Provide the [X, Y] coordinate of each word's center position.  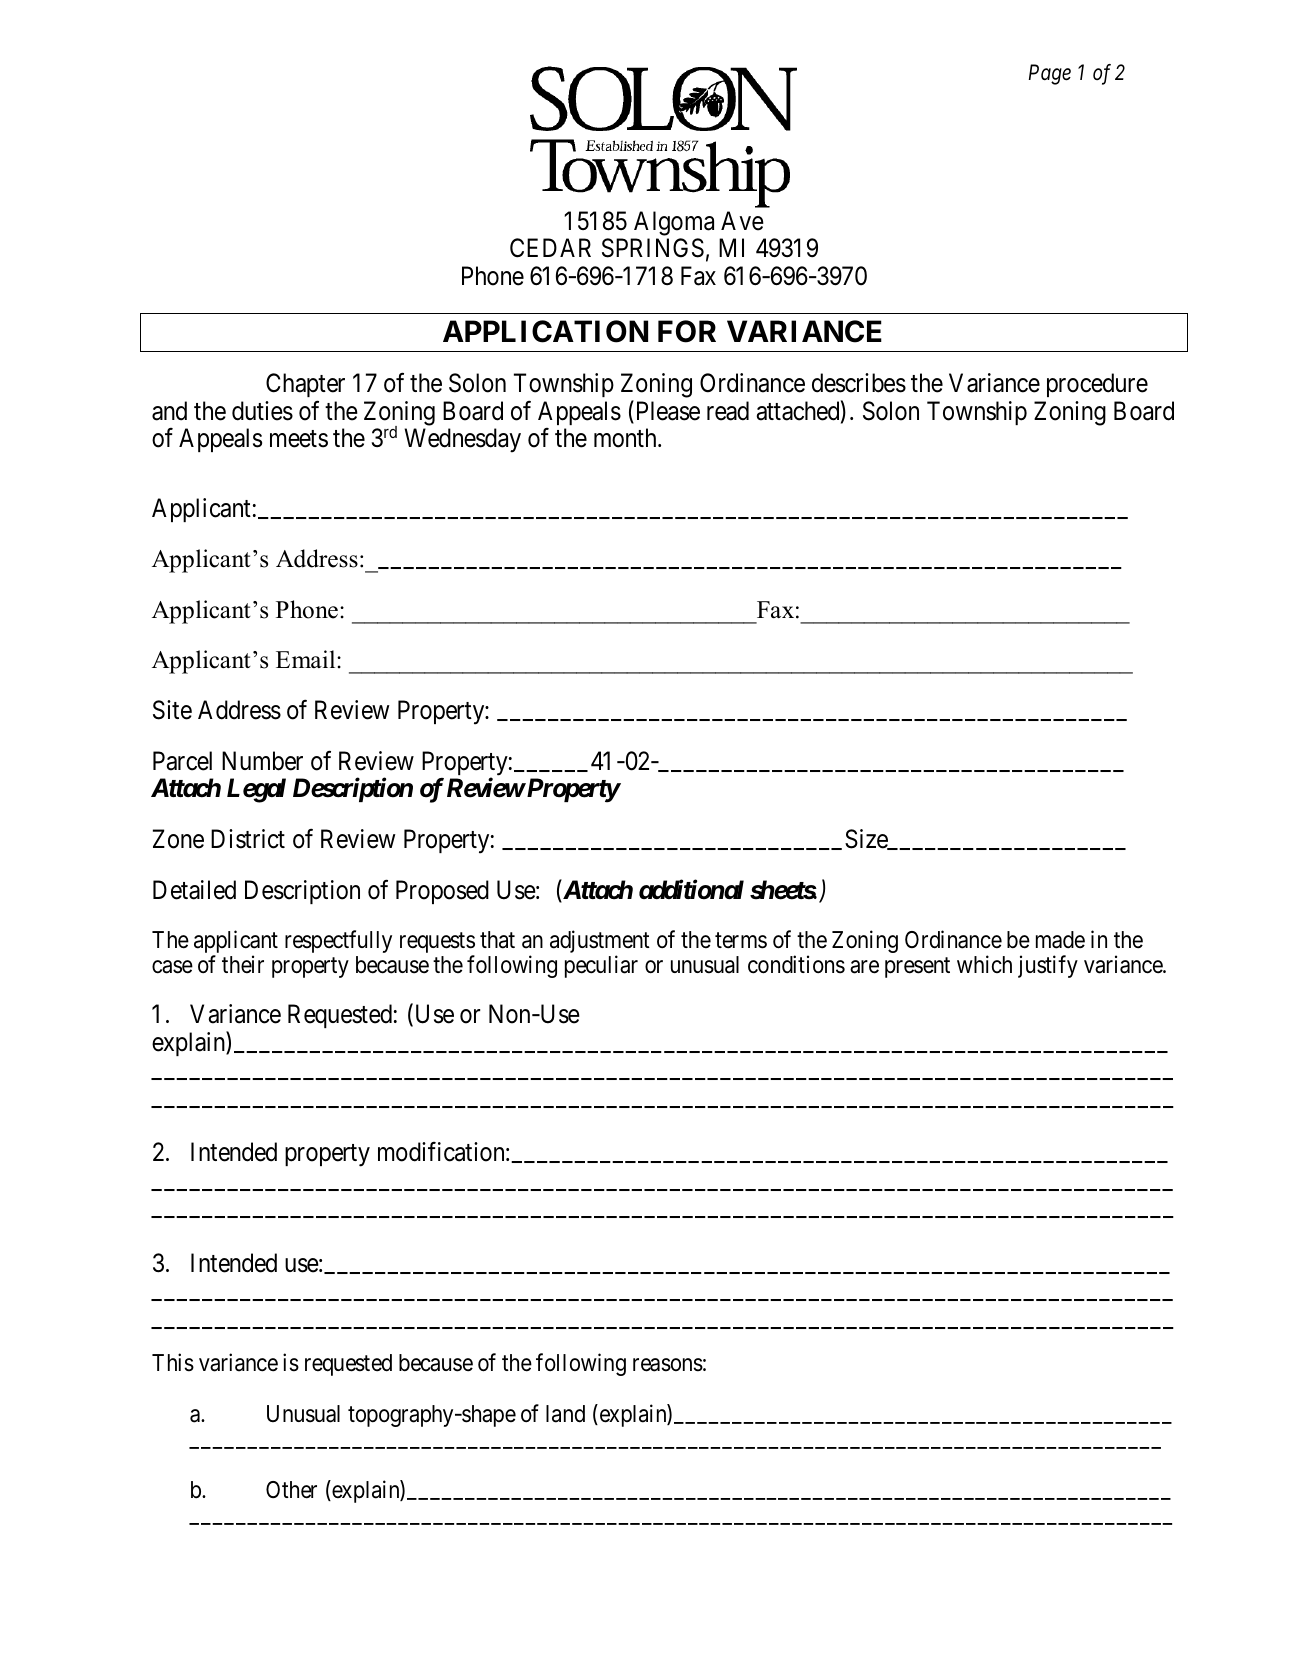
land [565, 1414]
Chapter [305, 387]
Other [291, 1490]
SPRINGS [653, 248]
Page [1050, 75]
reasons [668, 1365]
